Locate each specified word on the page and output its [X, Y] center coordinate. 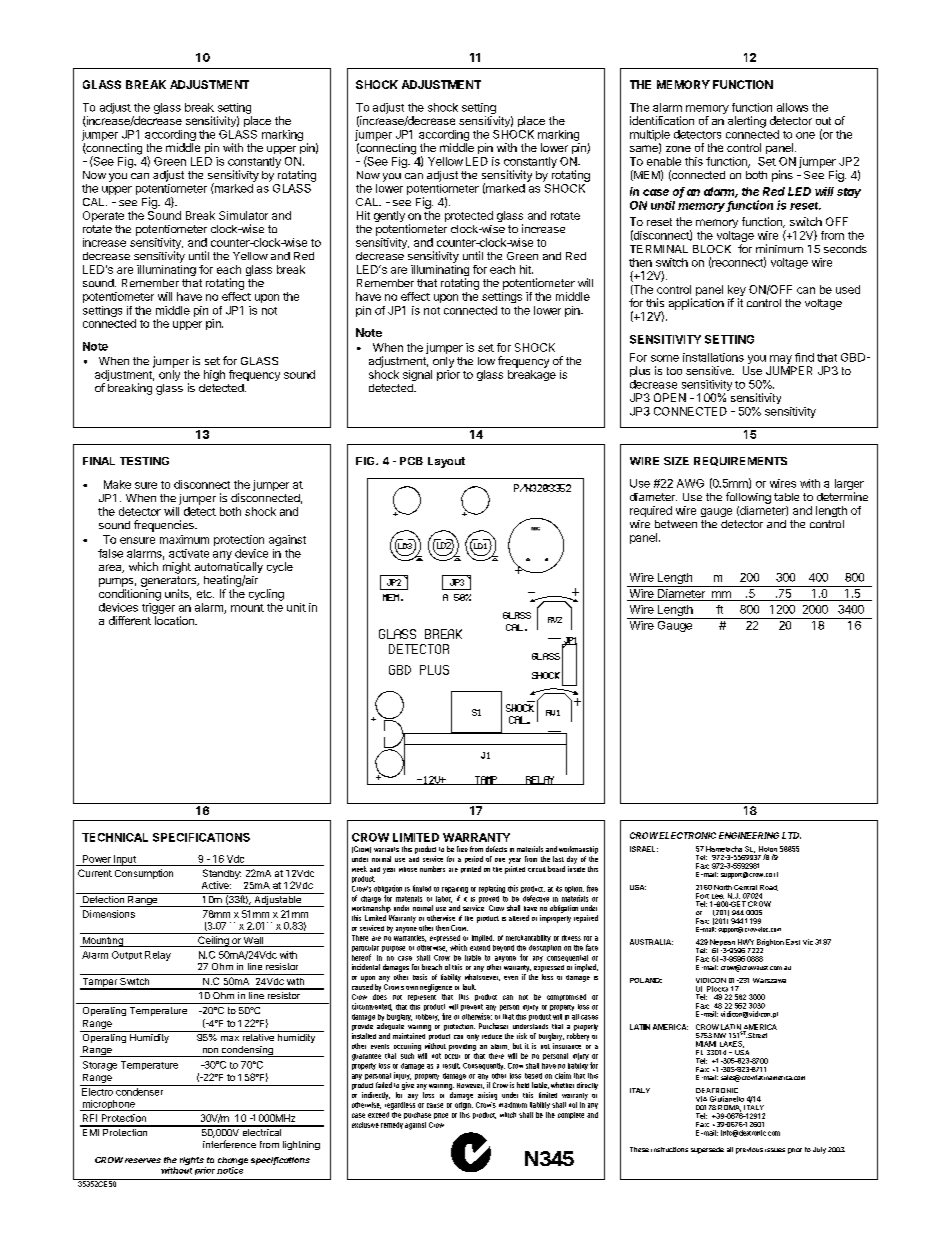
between [676, 524]
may [781, 359]
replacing [492, 889]
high [214, 375]
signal [417, 375]
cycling [266, 595]
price [441, 1116]
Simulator [243, 215]
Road [769, 888]
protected [469, 216]
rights [193, 1162]
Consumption [144, 874]
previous [749, 1150]
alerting [747, 122]
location [175, 620]
